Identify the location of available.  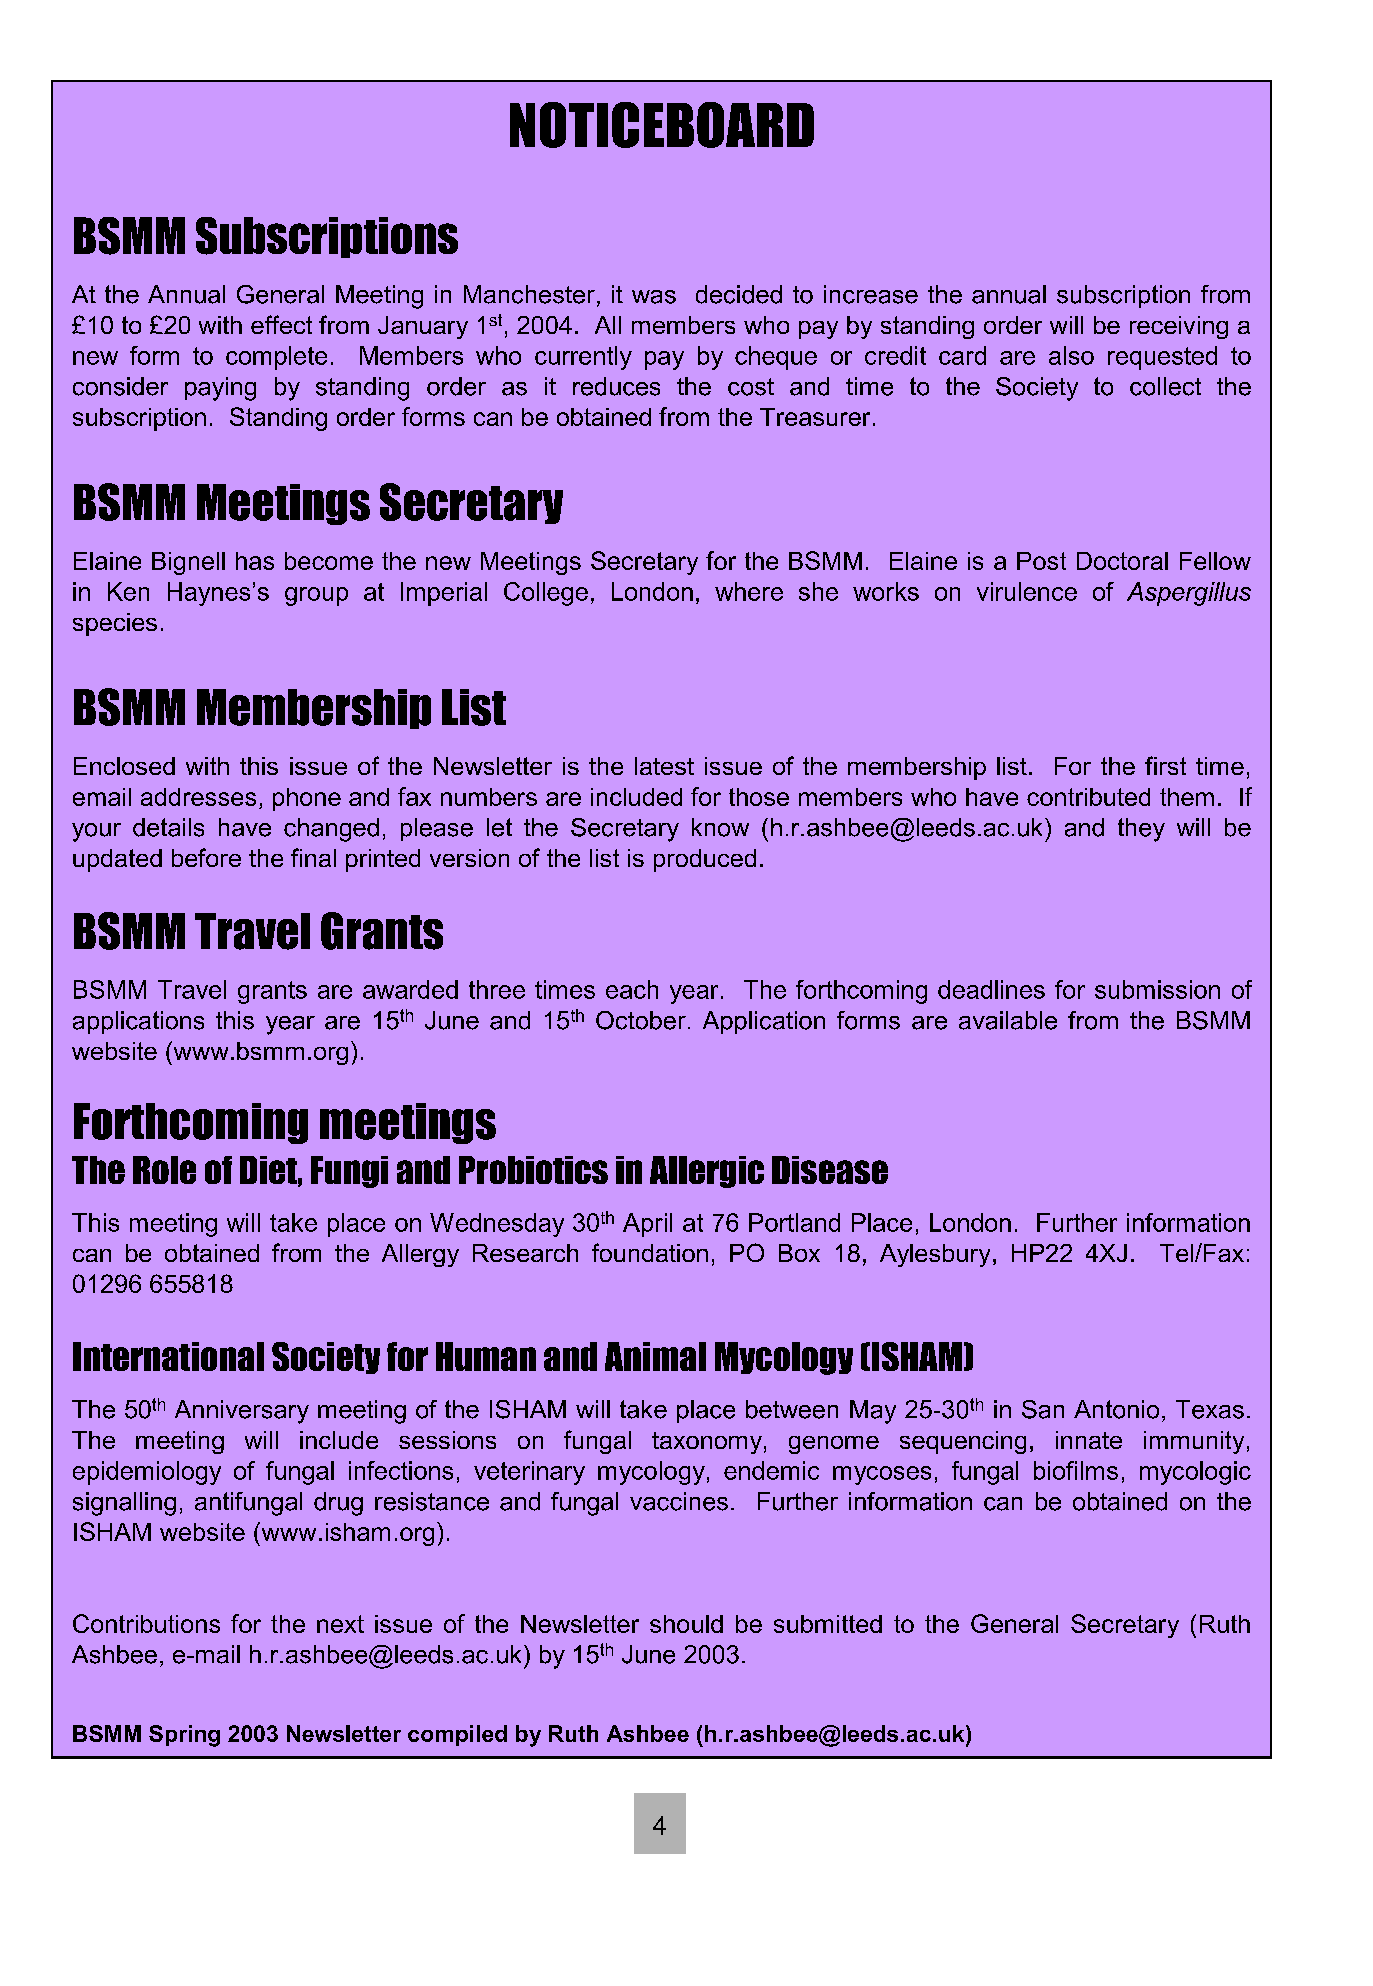
(1008, 1020).
